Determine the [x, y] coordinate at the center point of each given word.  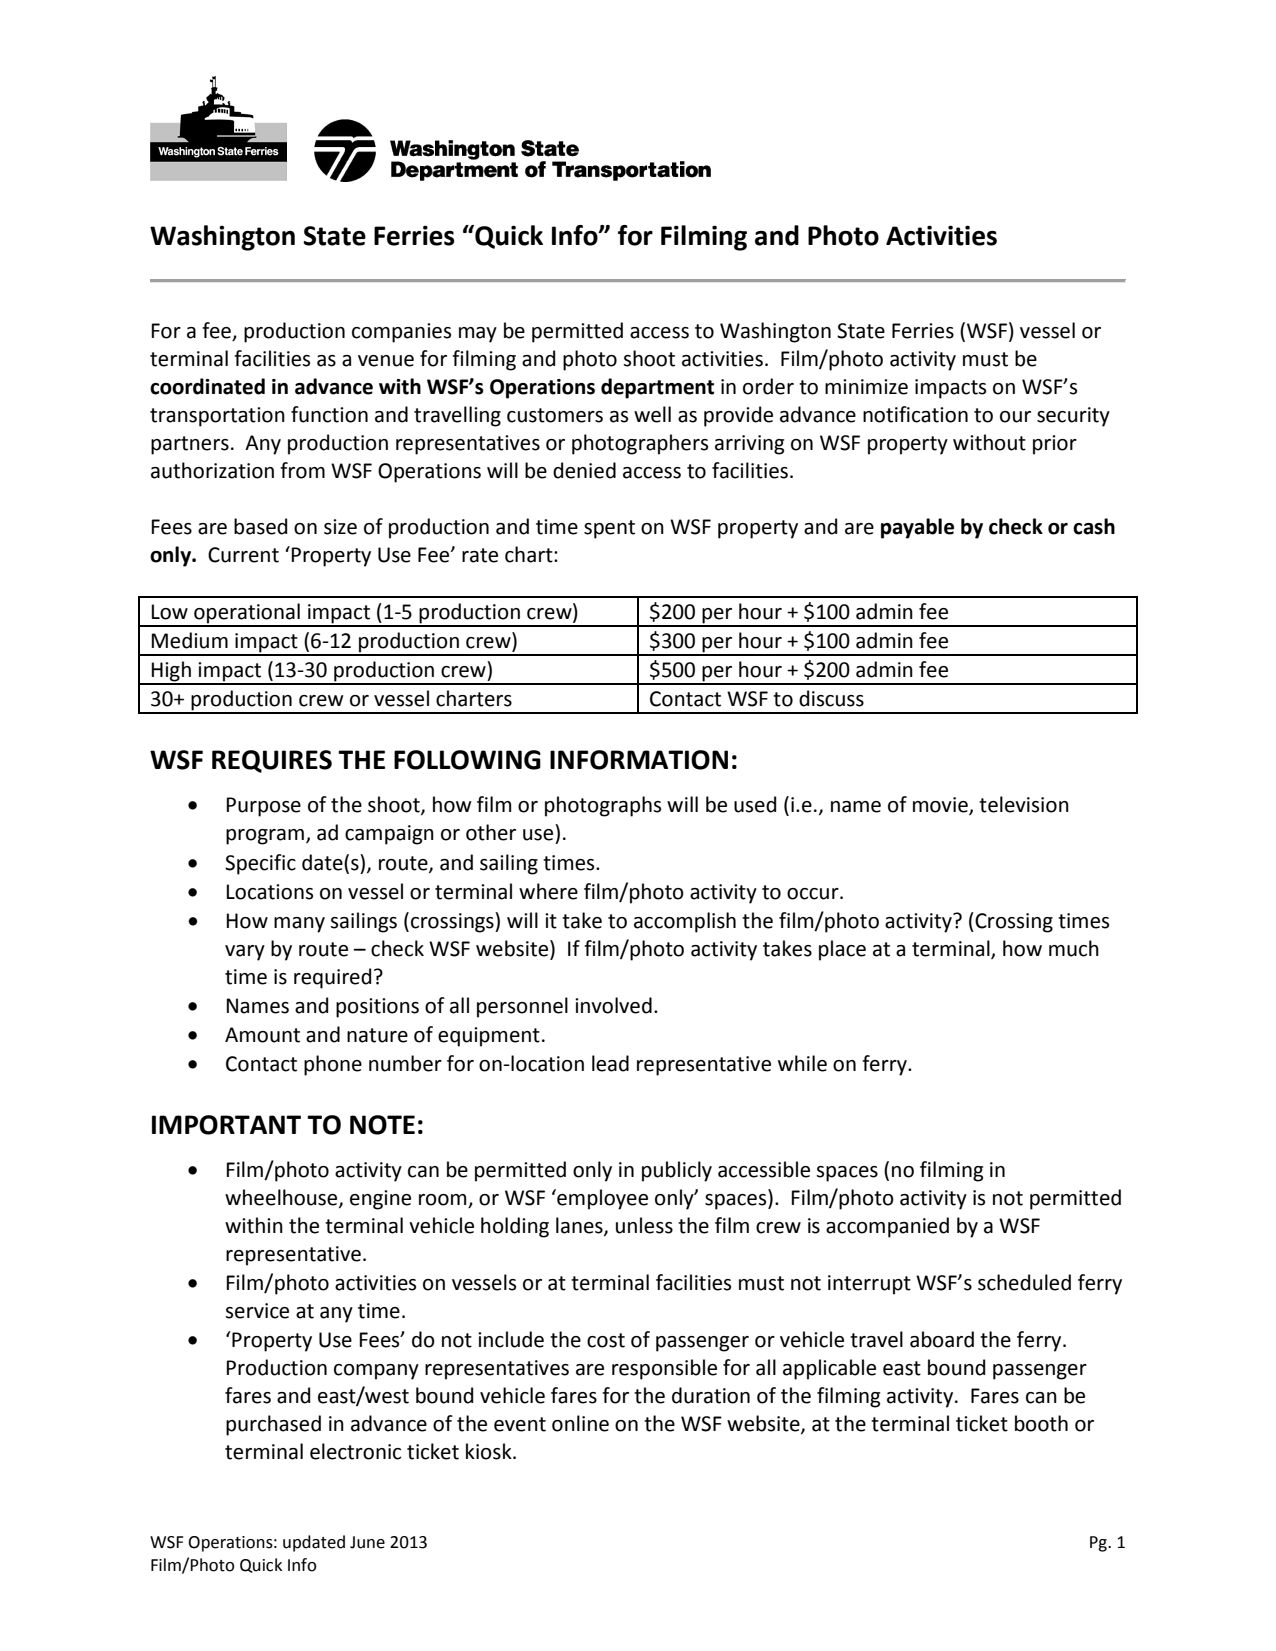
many [299, 925]
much [1074, 948]
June [367, 1542]
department [657, 388]
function [329, 414]
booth [1041, 1423]
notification [915, 414]
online [580, 1423]
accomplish [685, 922]
